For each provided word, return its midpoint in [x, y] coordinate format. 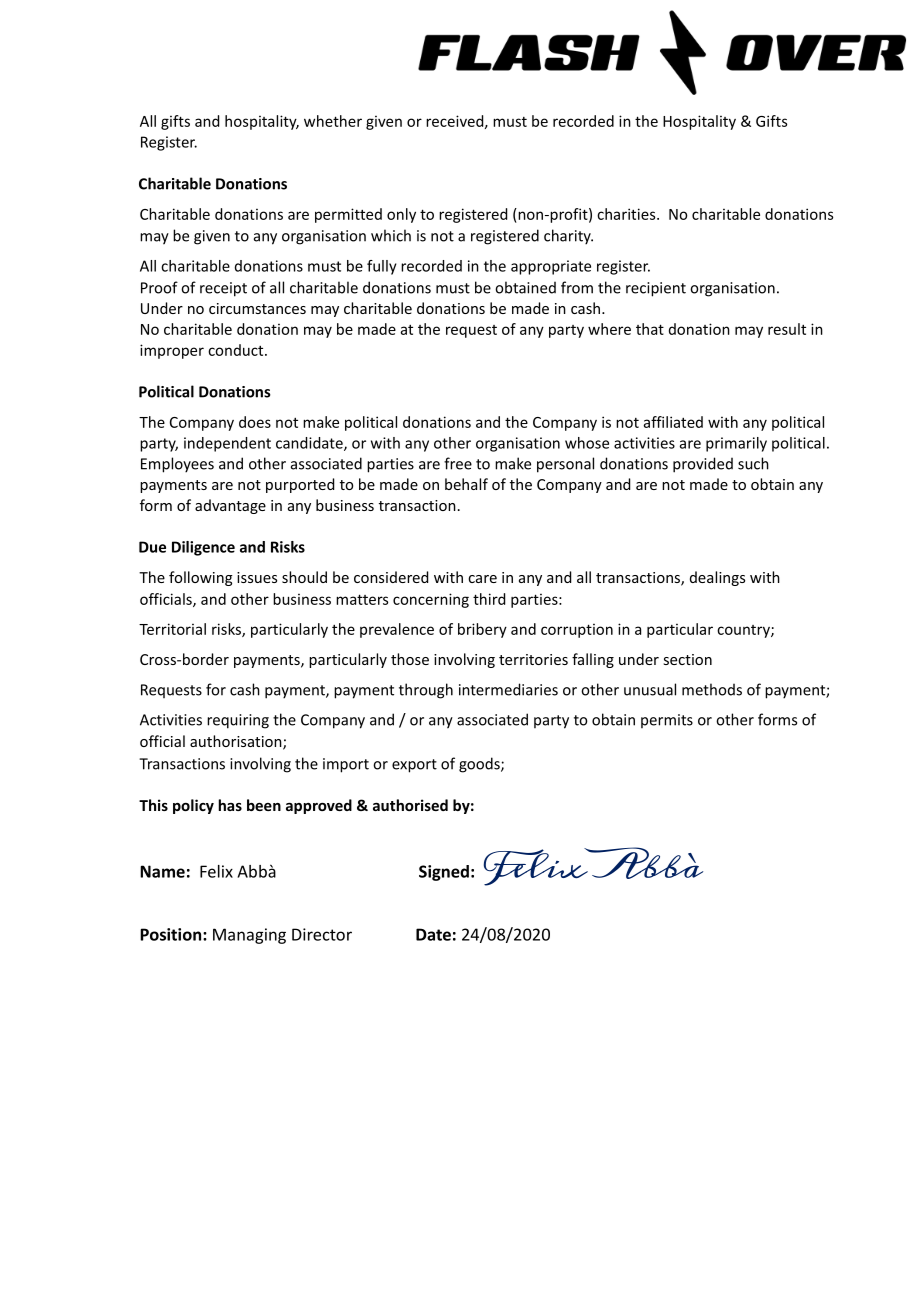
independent [227, 444]
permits [667, 721]
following [201, 578]
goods [480, 765]
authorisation [237, 742]
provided [703, 465]
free [458, 463]
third [489, 599]
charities [627, 214]
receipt [223, 289]
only [401, 215]
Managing [249, 936]
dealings [717, 578]
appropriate [551, 267]
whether [333, 121]
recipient [656, 289]
